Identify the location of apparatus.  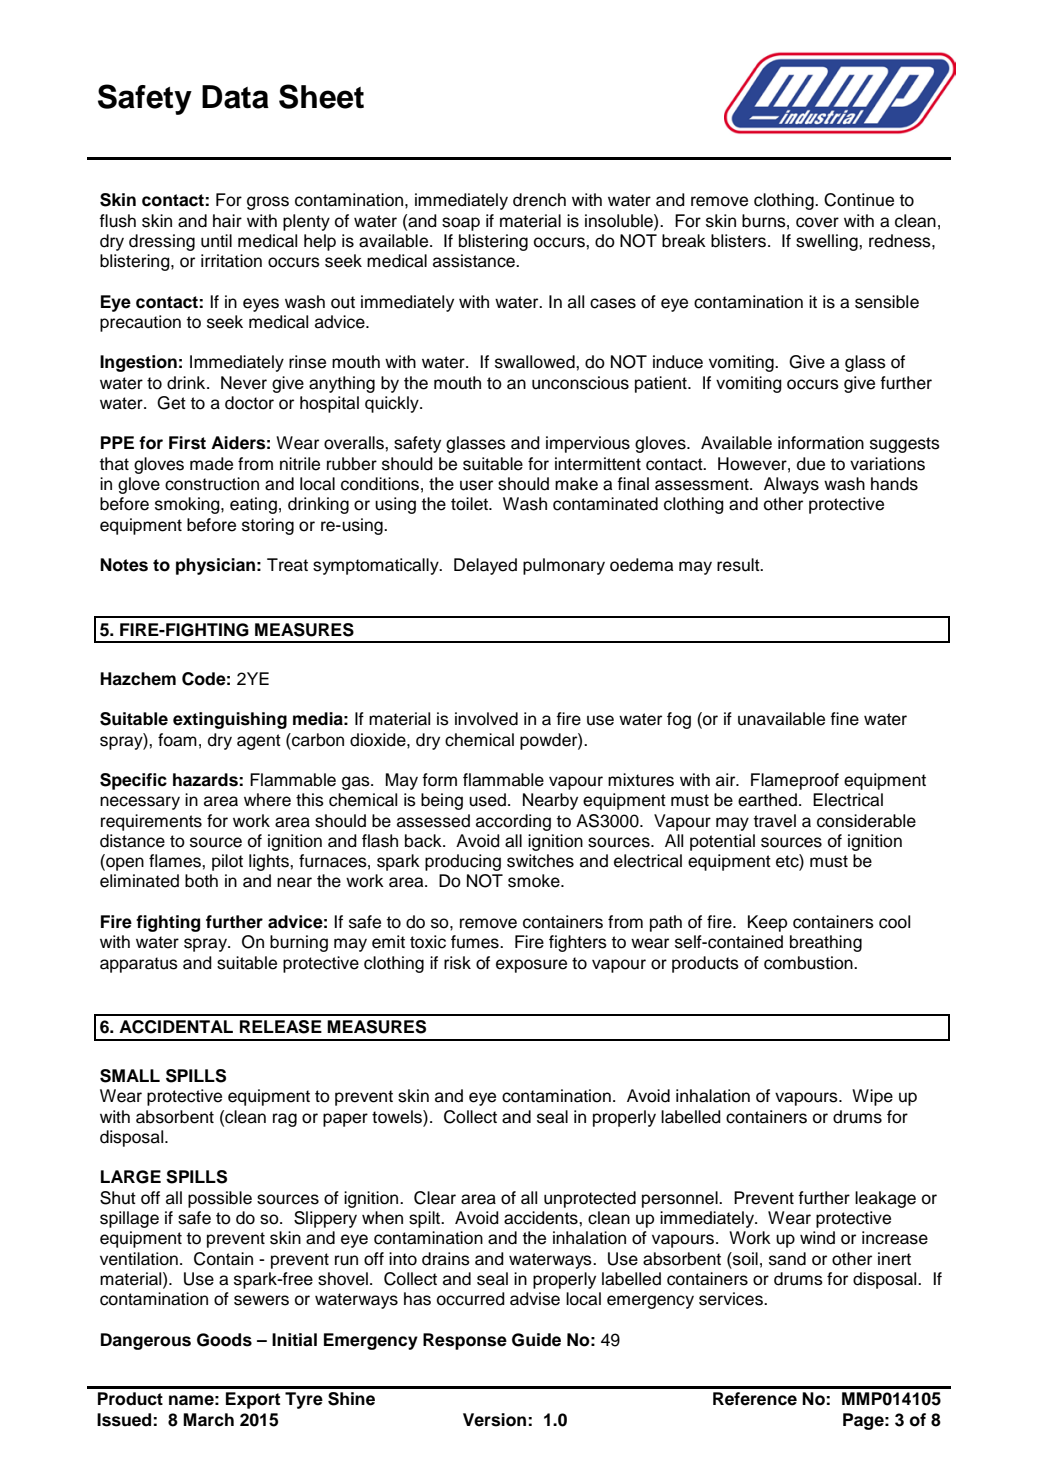
(139, 965).
